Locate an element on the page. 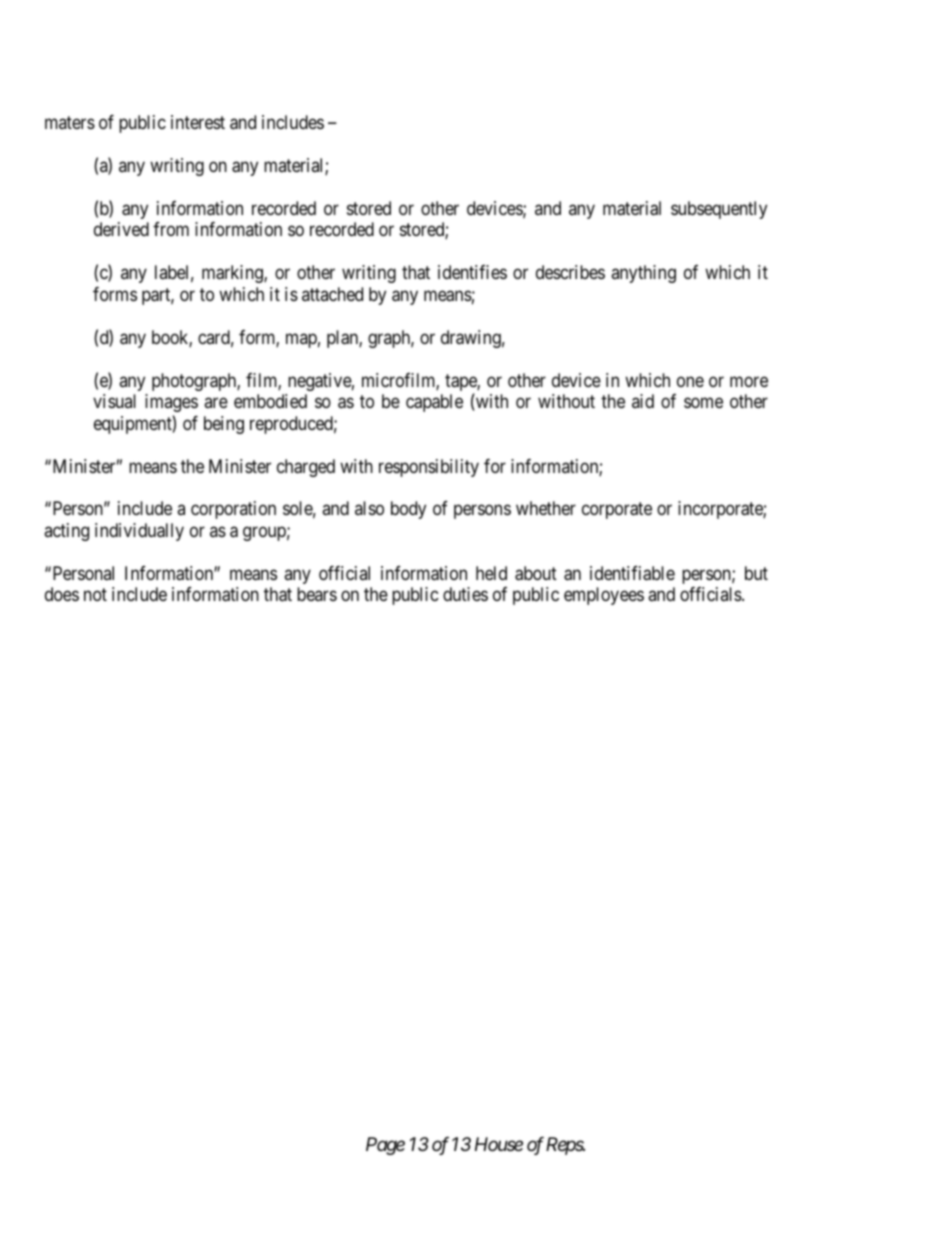 Image resolution: width=952 pixels, height=1233 pixels. identifies is located at coordinates (472, 272).
